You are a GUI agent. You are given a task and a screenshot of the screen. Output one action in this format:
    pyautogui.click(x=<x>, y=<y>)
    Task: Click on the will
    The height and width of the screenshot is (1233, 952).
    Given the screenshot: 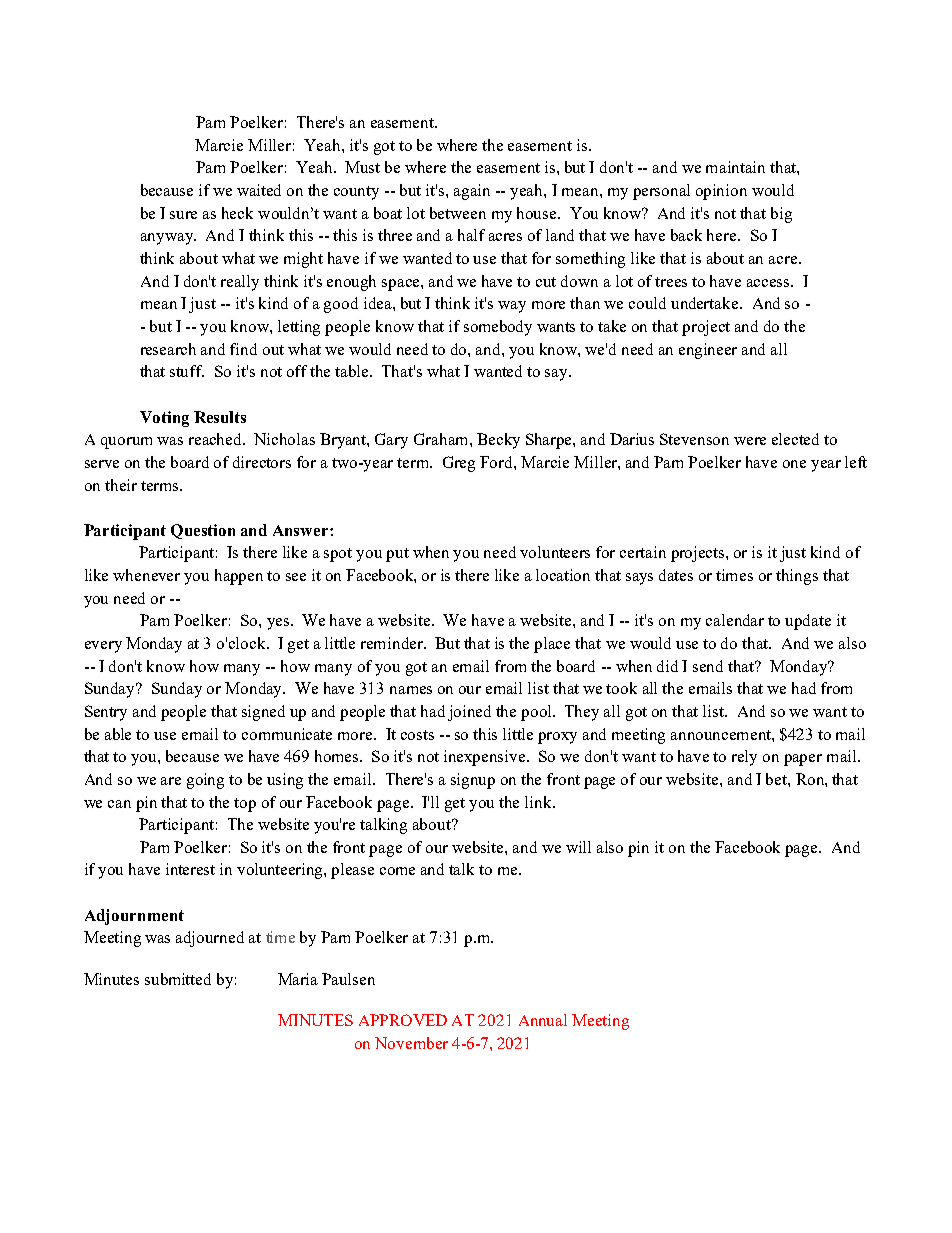 What is the action you would take?
    pyautogui.click(x=578, y=847)
